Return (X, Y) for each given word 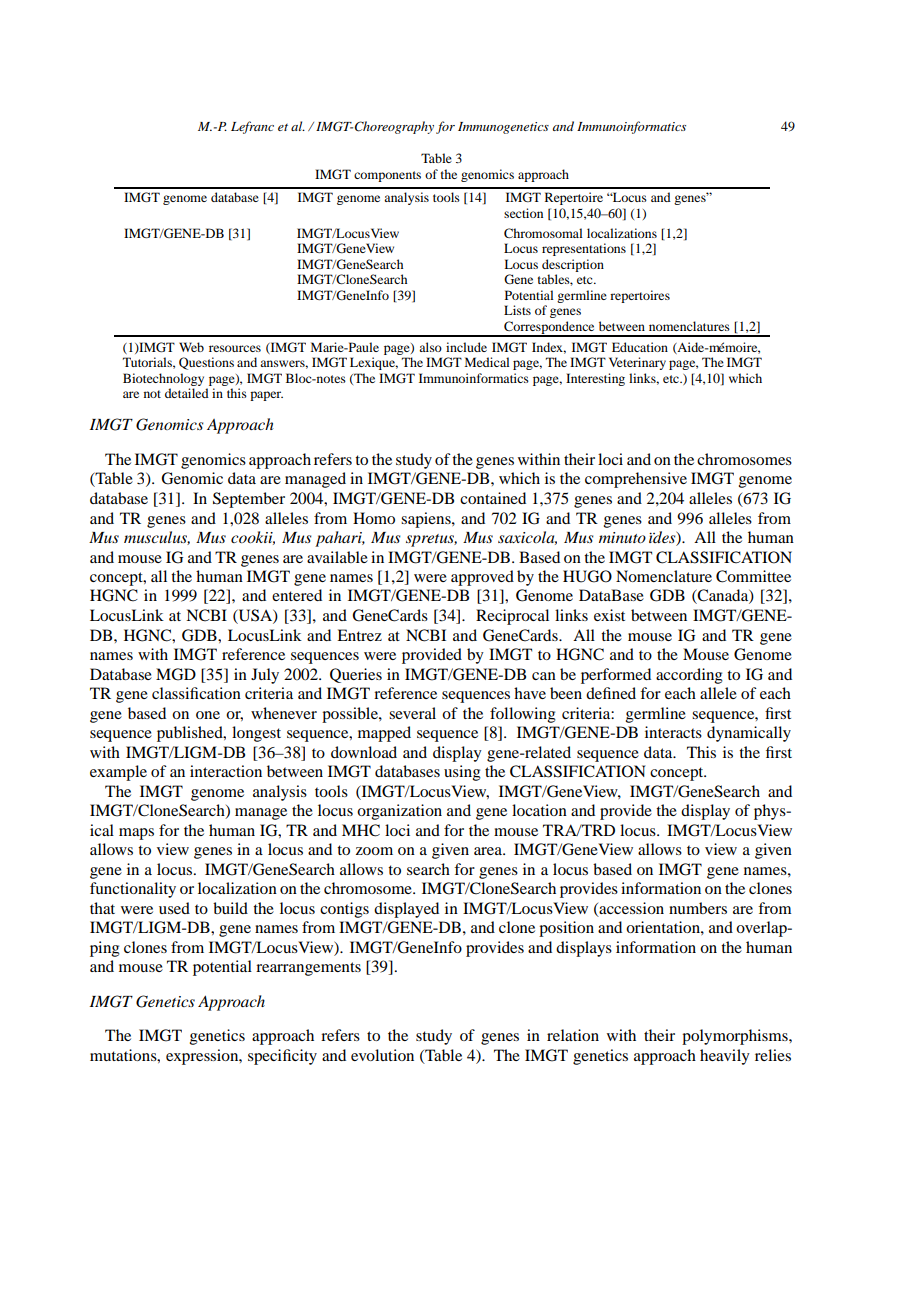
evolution (382, 1055)
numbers (698, 908)
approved (482, 578)
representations (584, 249)
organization (399, 812)
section (523, 213)
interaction (226, 771)
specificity (282, 1057)
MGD (176, 674)
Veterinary (637, 363)
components (387, 176)
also (430, 347)
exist (609, 615)
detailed (187, 393)
